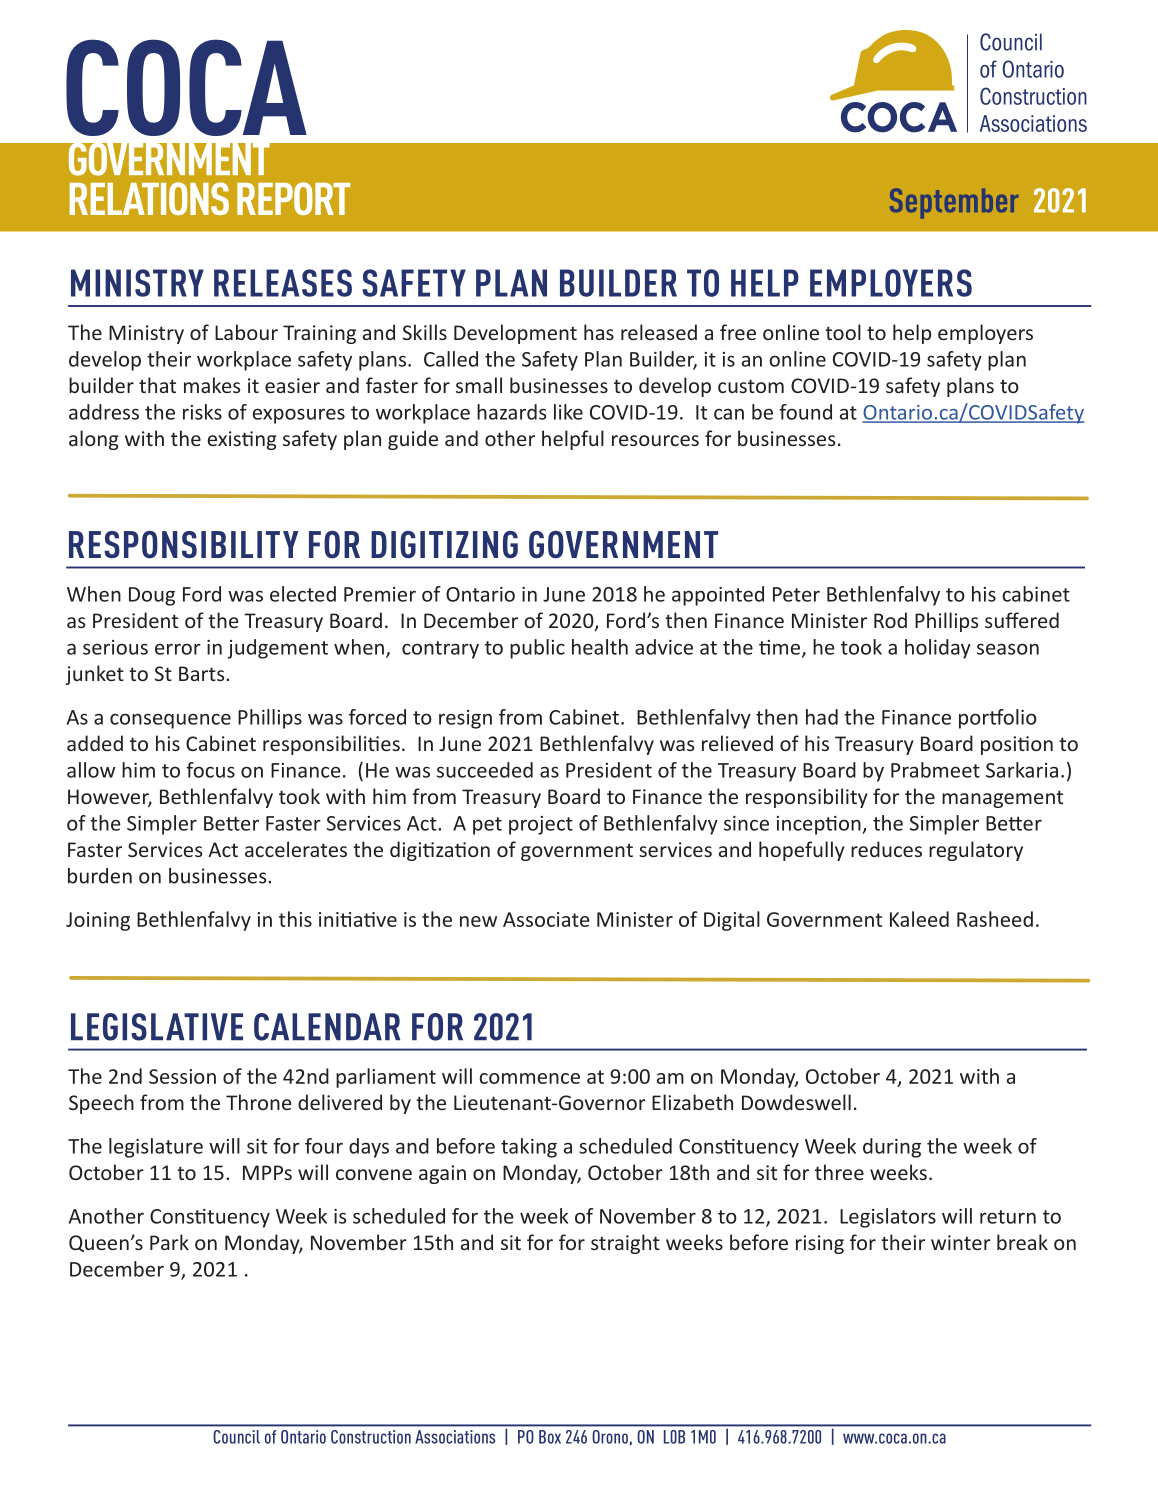  I want to click on Box, so click(550, 1437).
